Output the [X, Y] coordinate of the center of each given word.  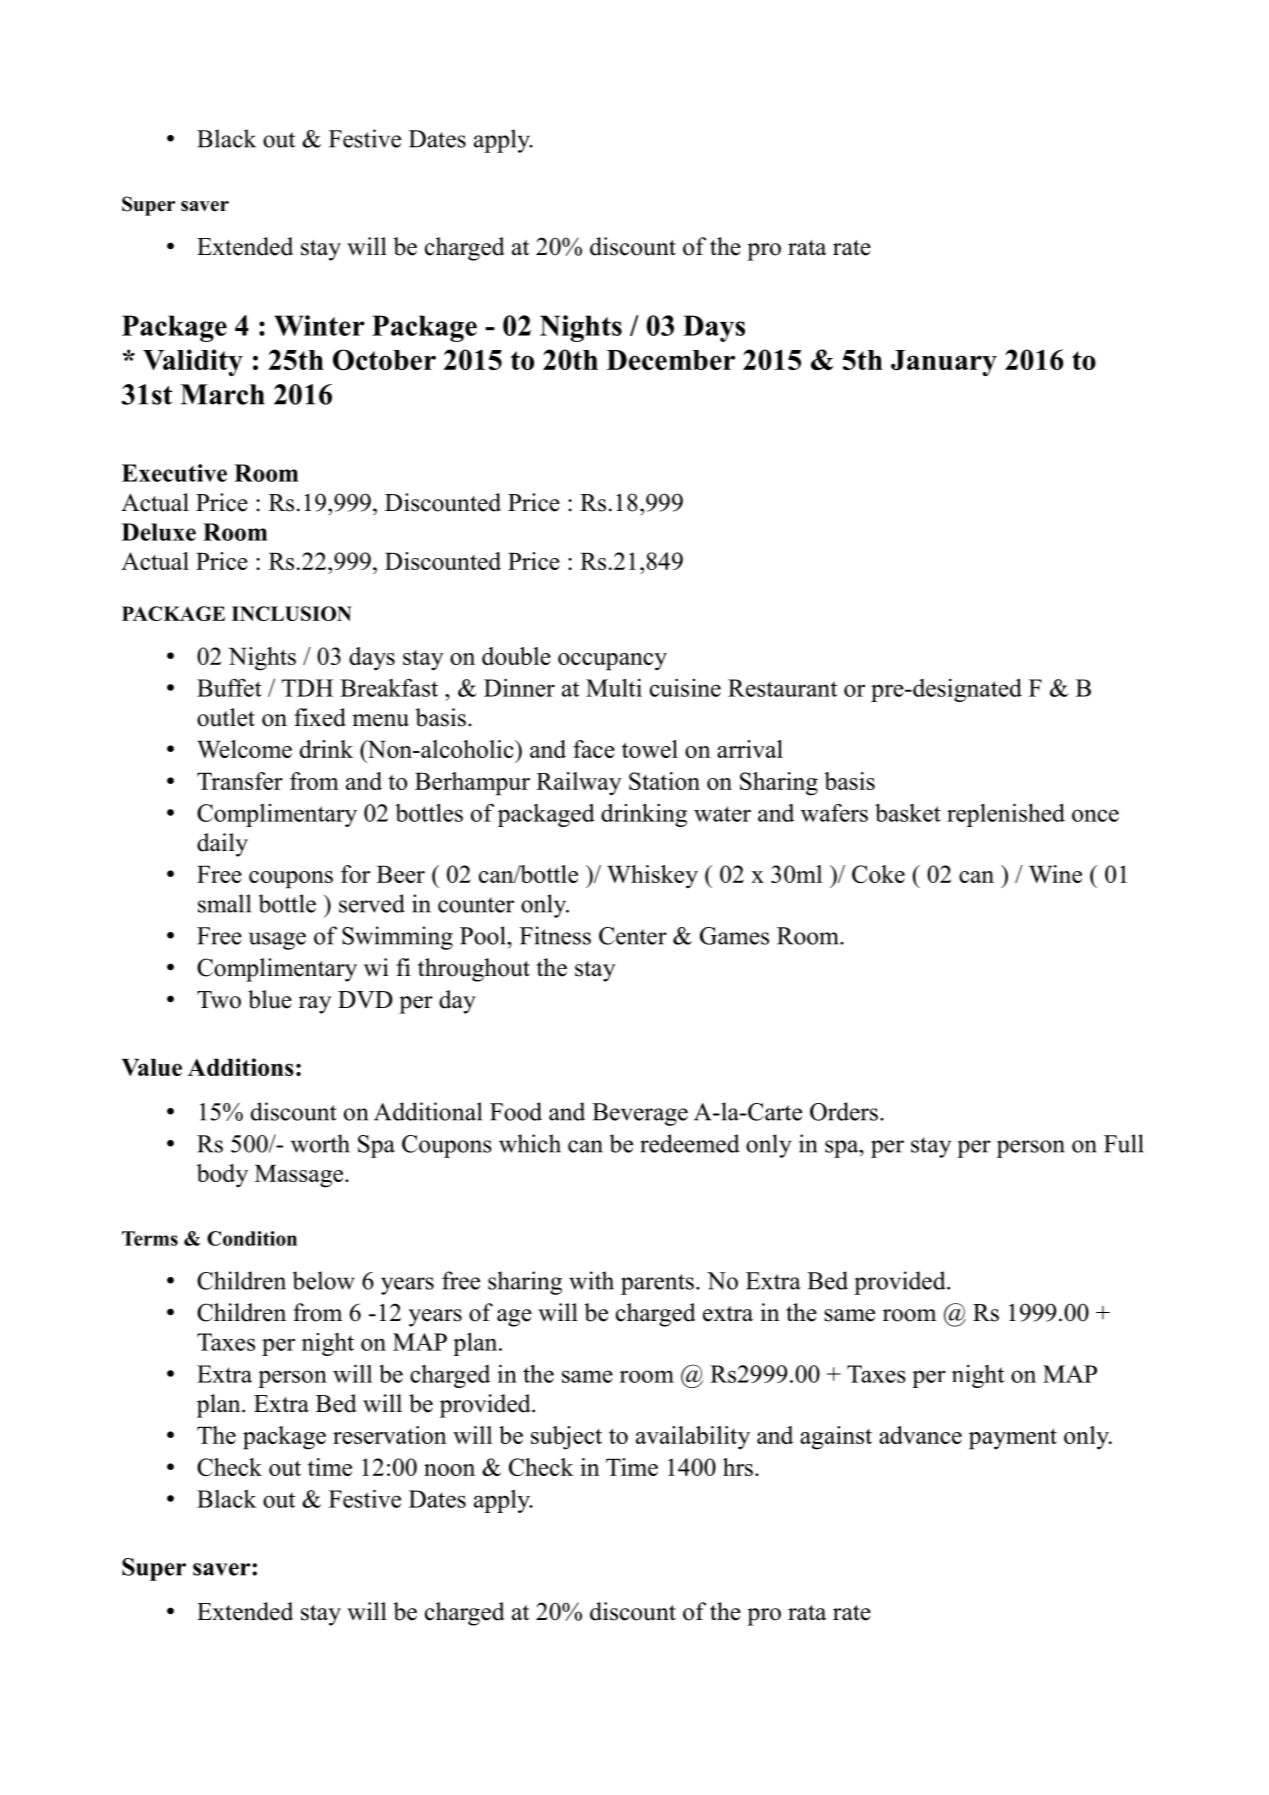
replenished [1006, 815]
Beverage [640, 1114]
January [944, 363]
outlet [226, 717]
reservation [390, 1435]
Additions [241, 1067]
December [670, 360]
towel [650, 749]
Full [1124, 1143]
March [222, 394]
